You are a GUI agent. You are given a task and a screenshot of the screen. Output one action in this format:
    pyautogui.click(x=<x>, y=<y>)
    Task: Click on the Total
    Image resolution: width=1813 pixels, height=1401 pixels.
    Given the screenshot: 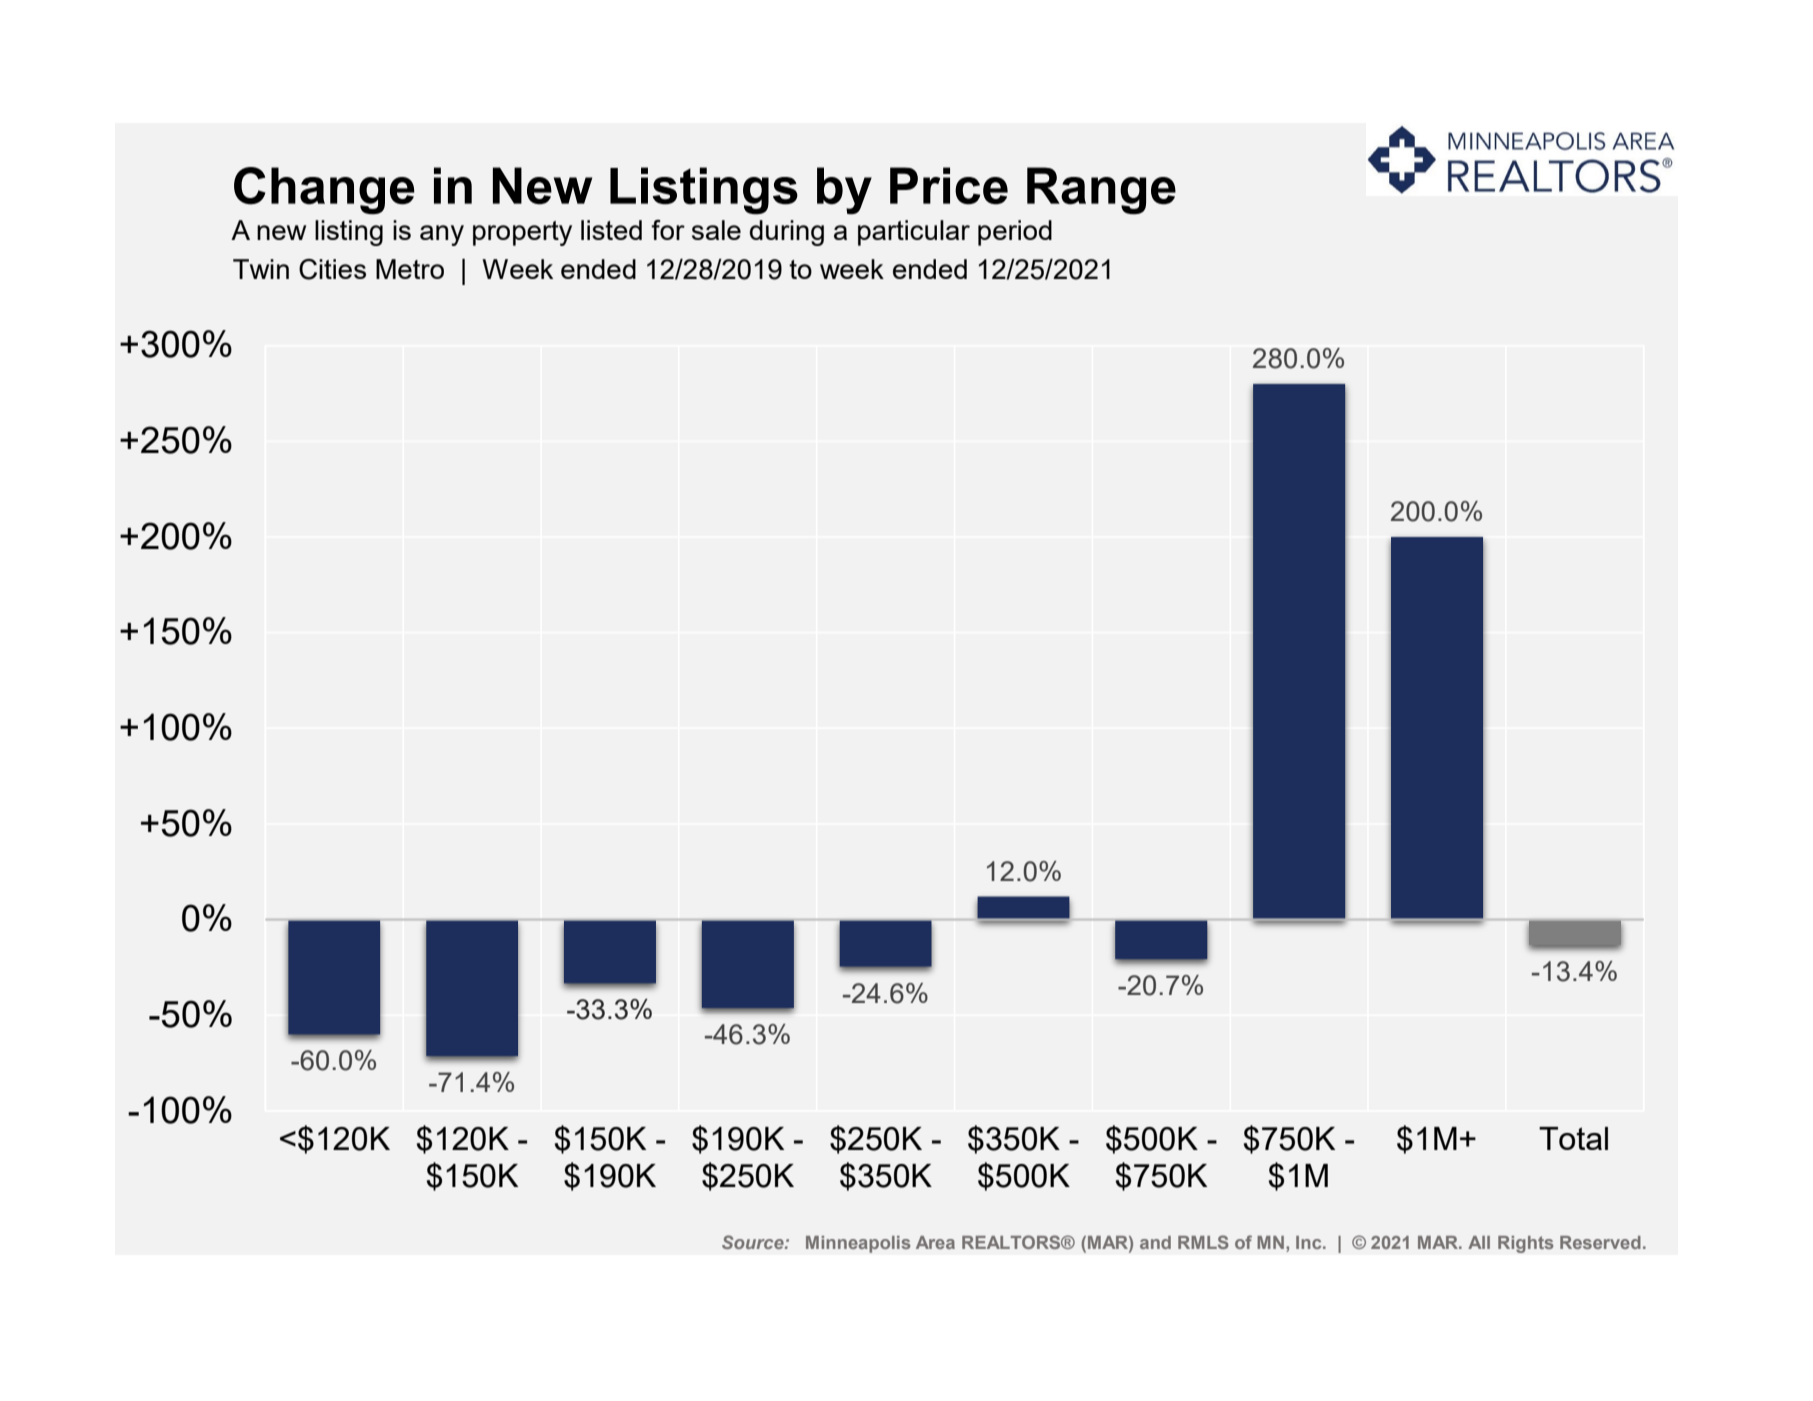 What is the action you would take?
    pyautogui.click(x=1573, y=1138)
